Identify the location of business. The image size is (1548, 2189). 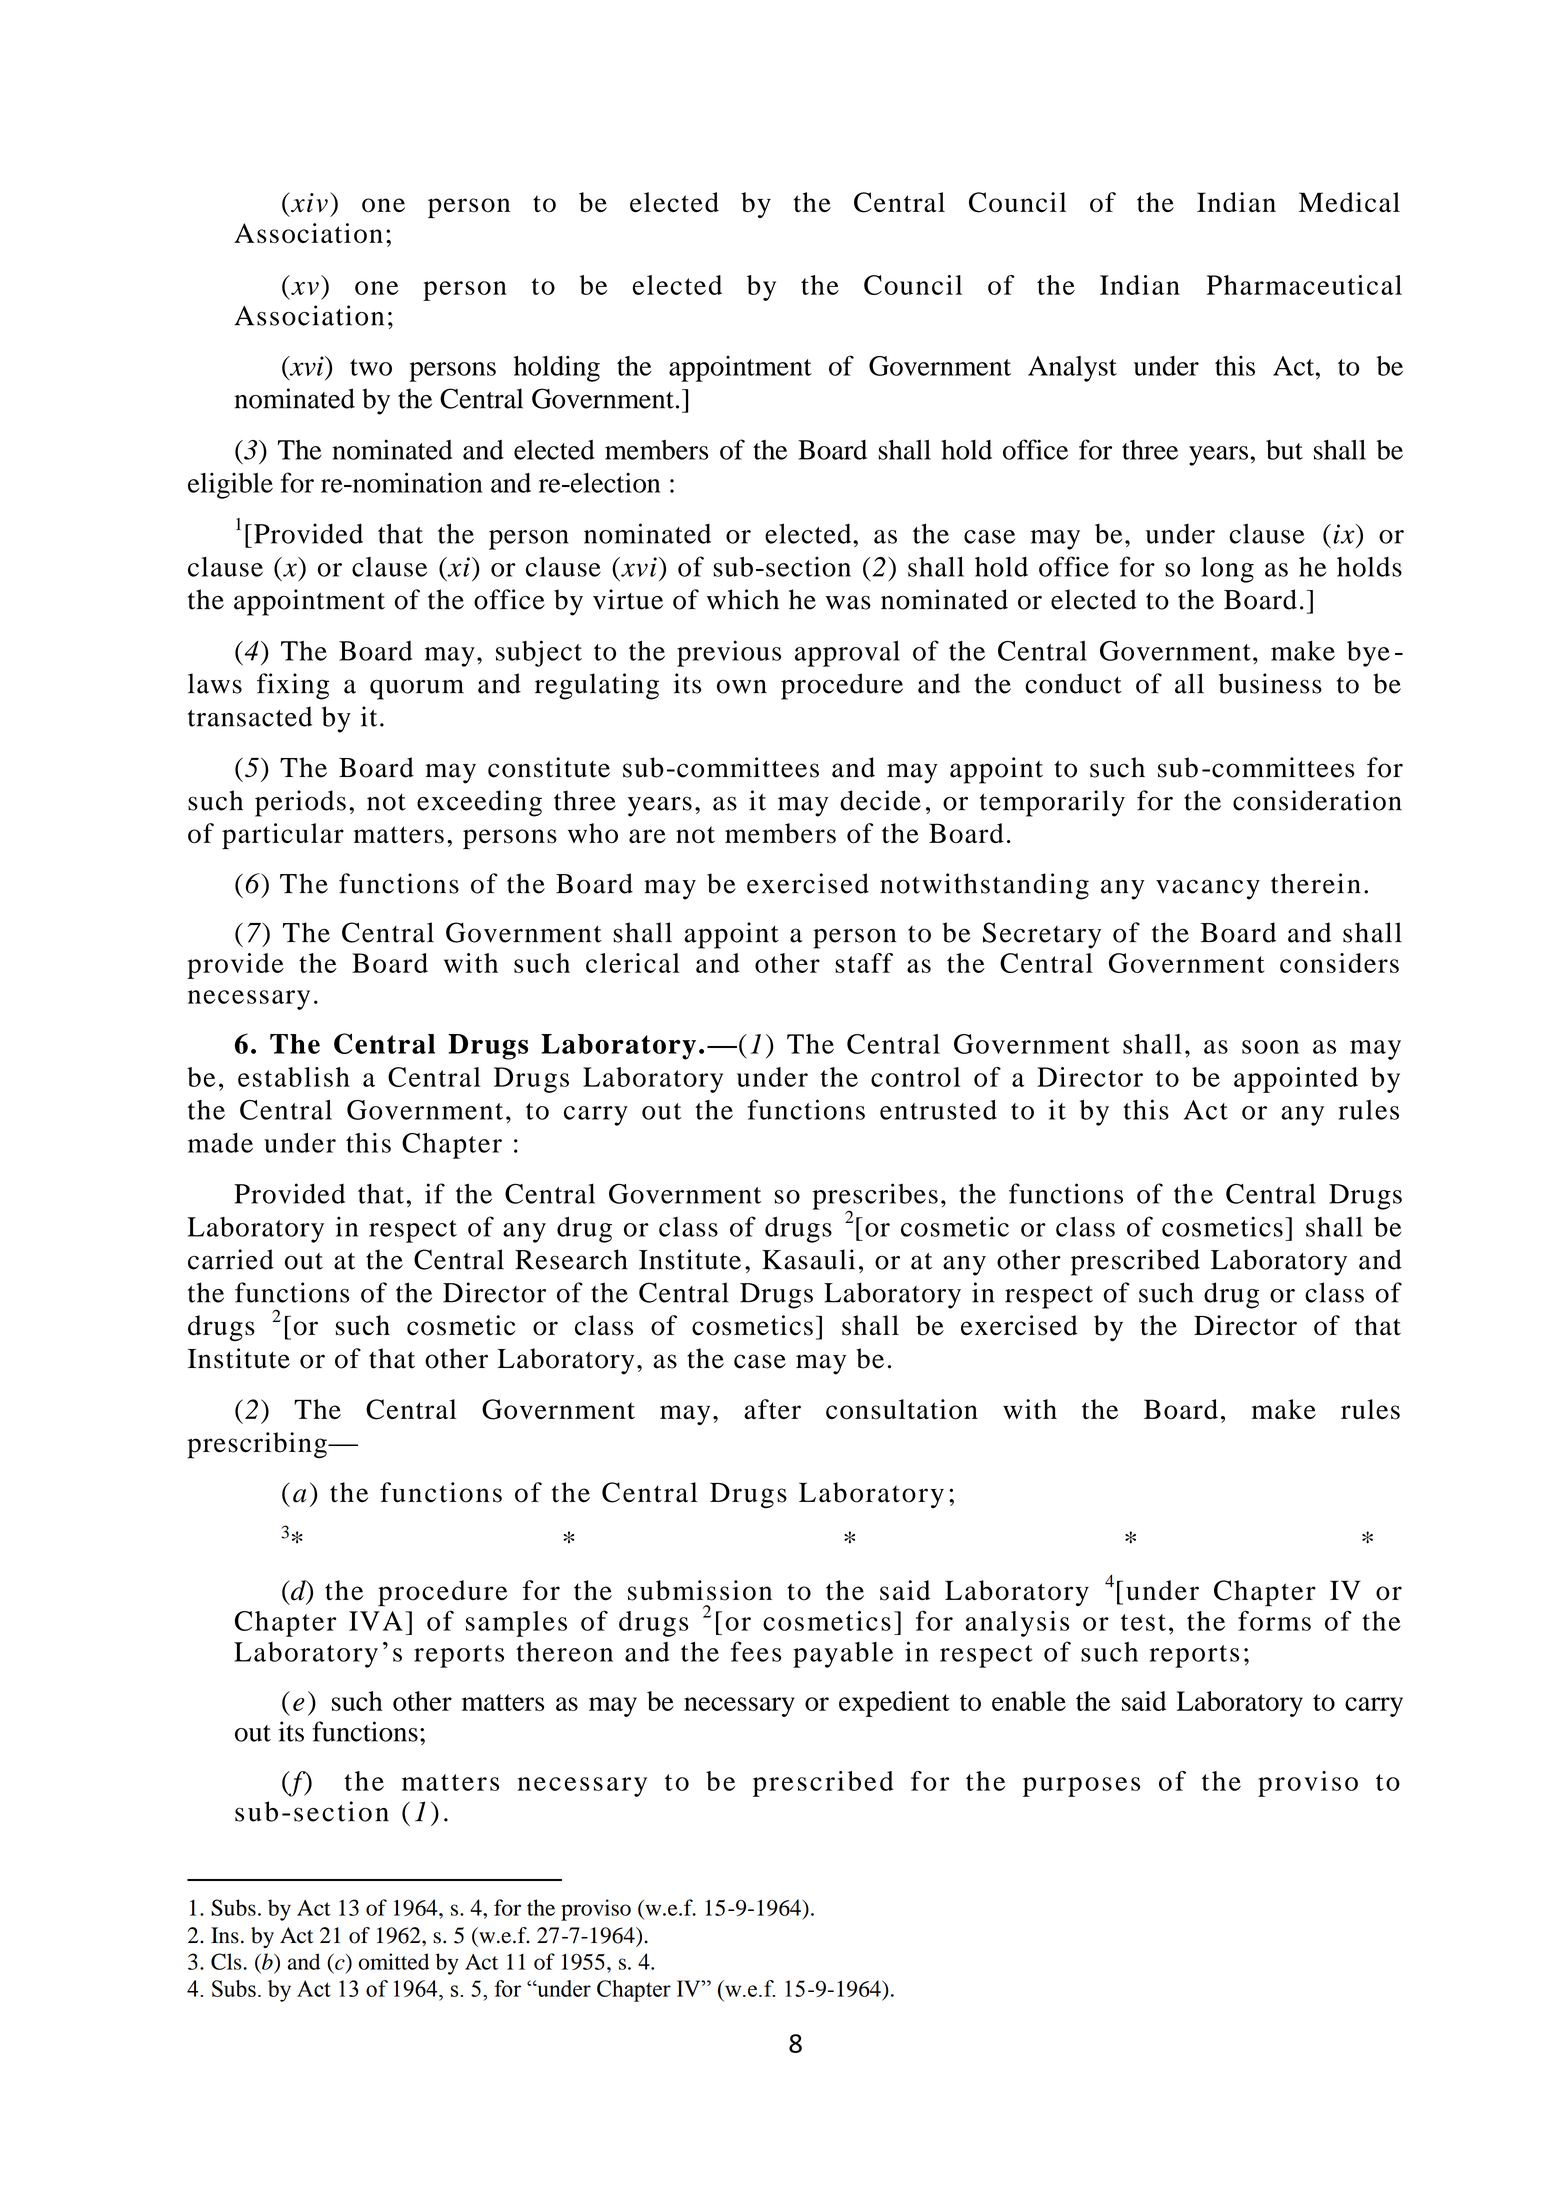
(1270, 683).
